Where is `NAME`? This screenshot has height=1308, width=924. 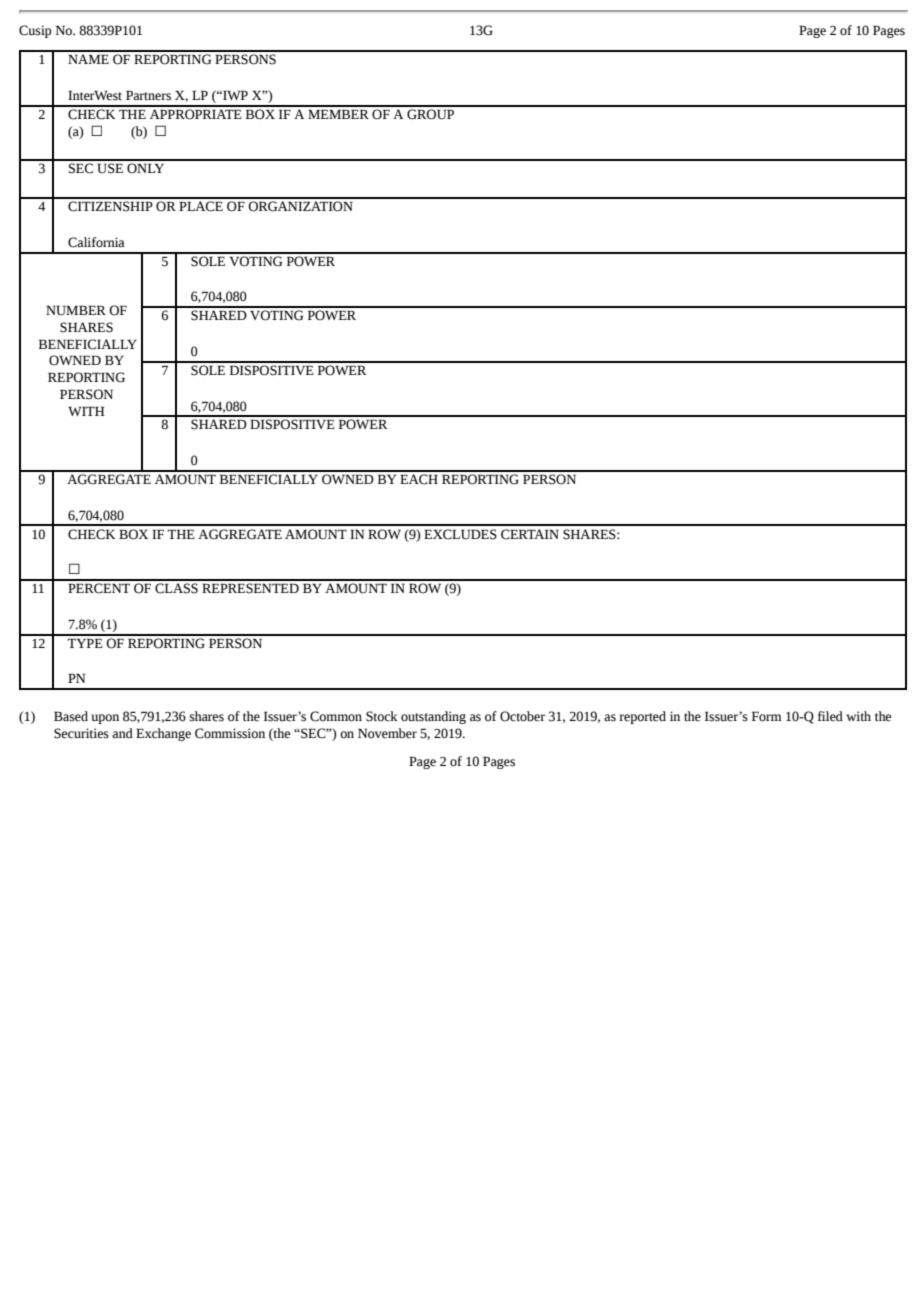 NAME is located at coordinates (88, 59).
